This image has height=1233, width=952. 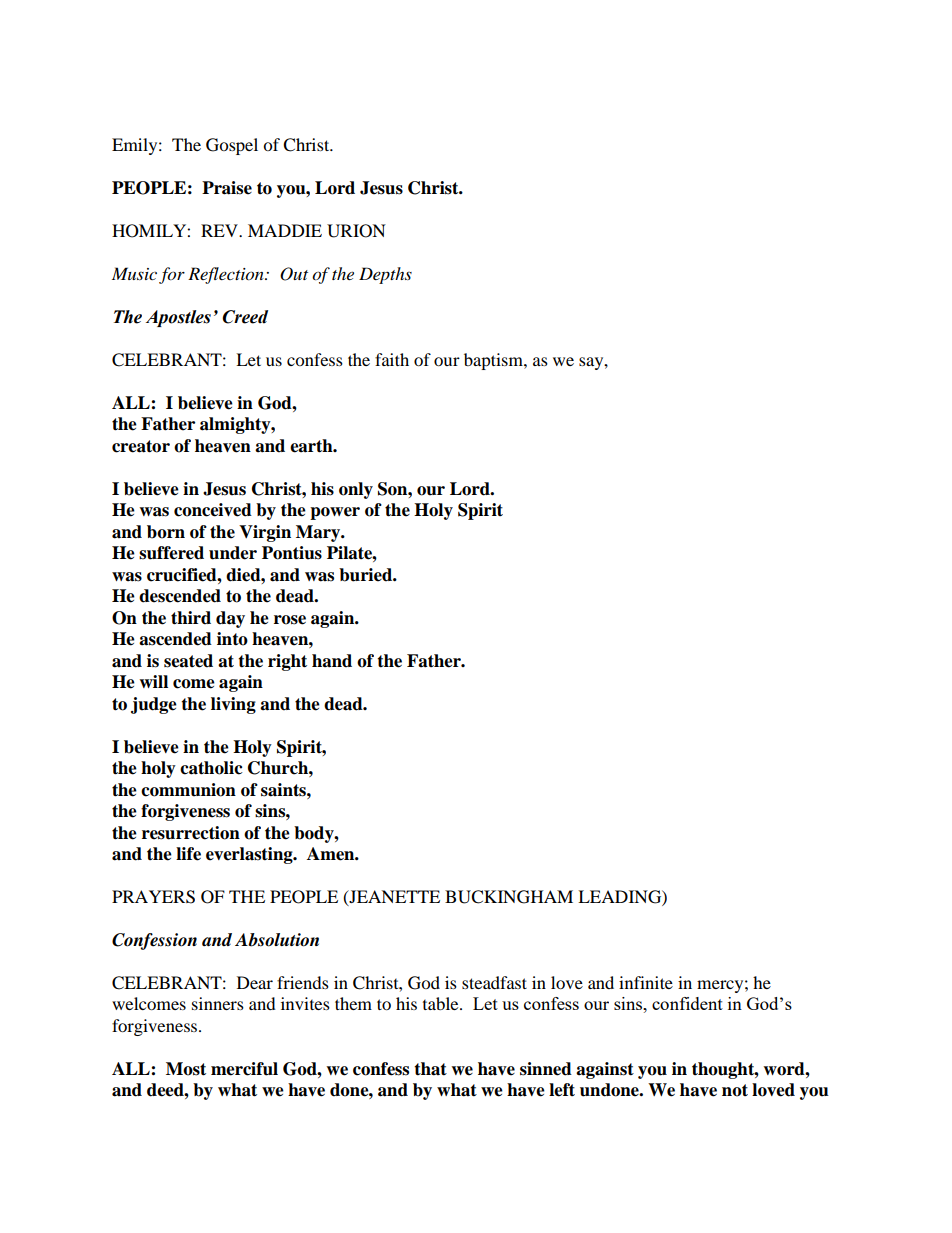 I want to click on BUCKINGHAM, so click(x=509, y=897).
